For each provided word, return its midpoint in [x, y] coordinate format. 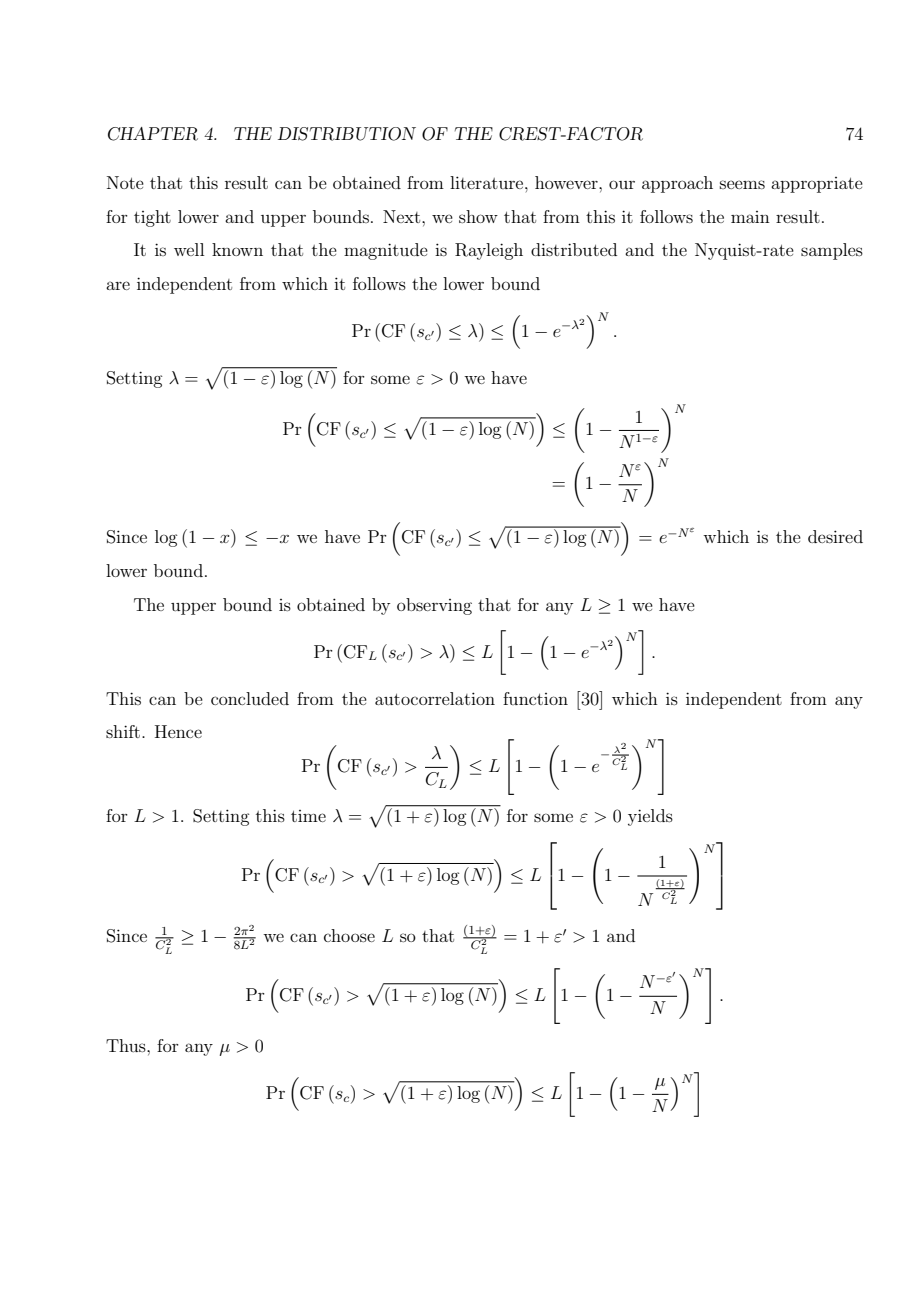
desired [835, 536]
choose [349, 935]
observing [434, 606]
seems [742, 184]
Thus [127, 1045]
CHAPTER [153, 134]
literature [488, 182]
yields [650, 817]
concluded [250, 698]
